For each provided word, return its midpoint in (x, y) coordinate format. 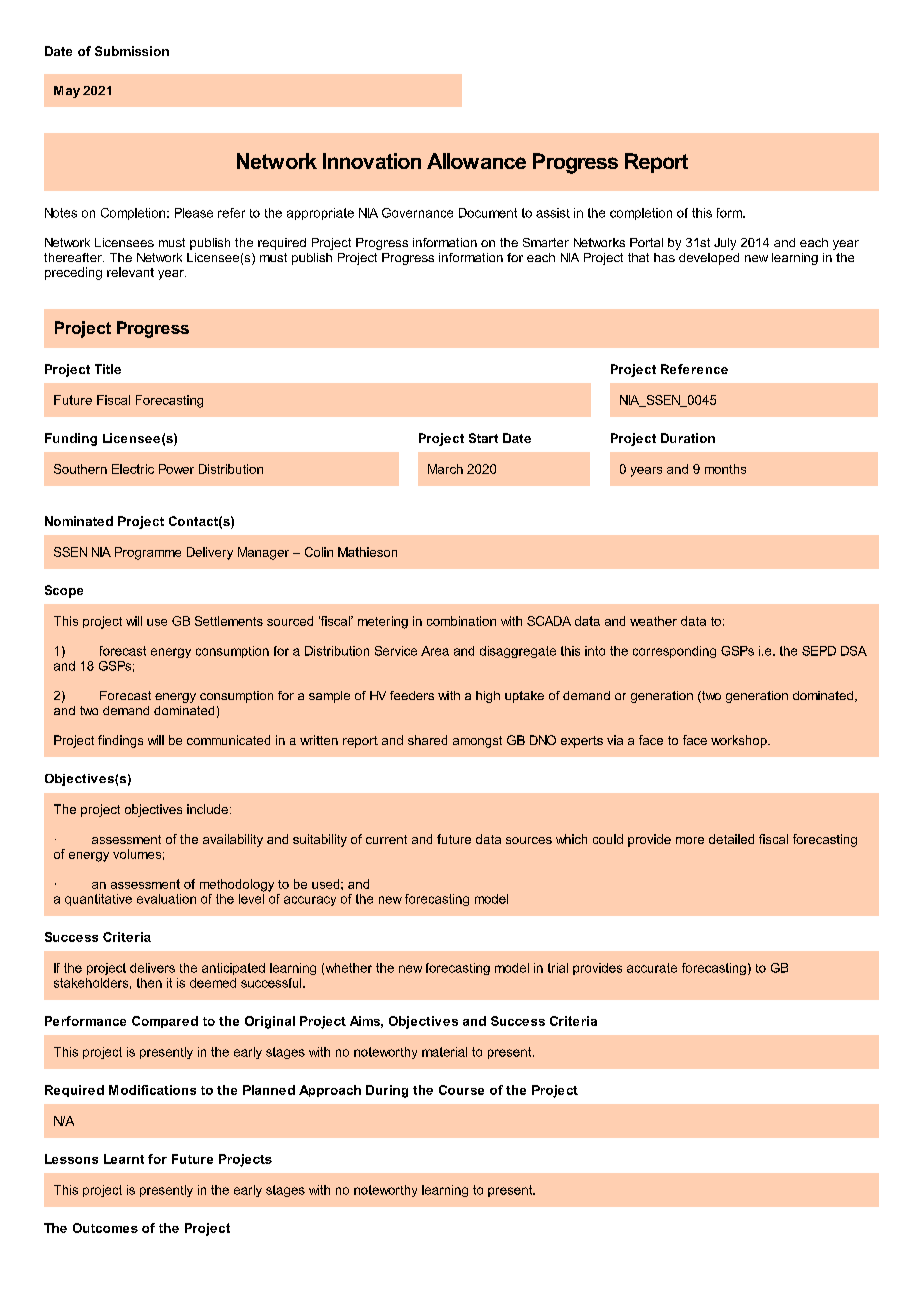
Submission (132, 51)
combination (461, 621)
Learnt (124, 1159)
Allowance (476, 161)
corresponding (674, 652)
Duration (688, 438)
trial (558, 968)
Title (108, 369)
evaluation (166, 899)
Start (483, 438)
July (725, 244)
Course (461, 1090)
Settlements (229, 621)
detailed (731, 839)
